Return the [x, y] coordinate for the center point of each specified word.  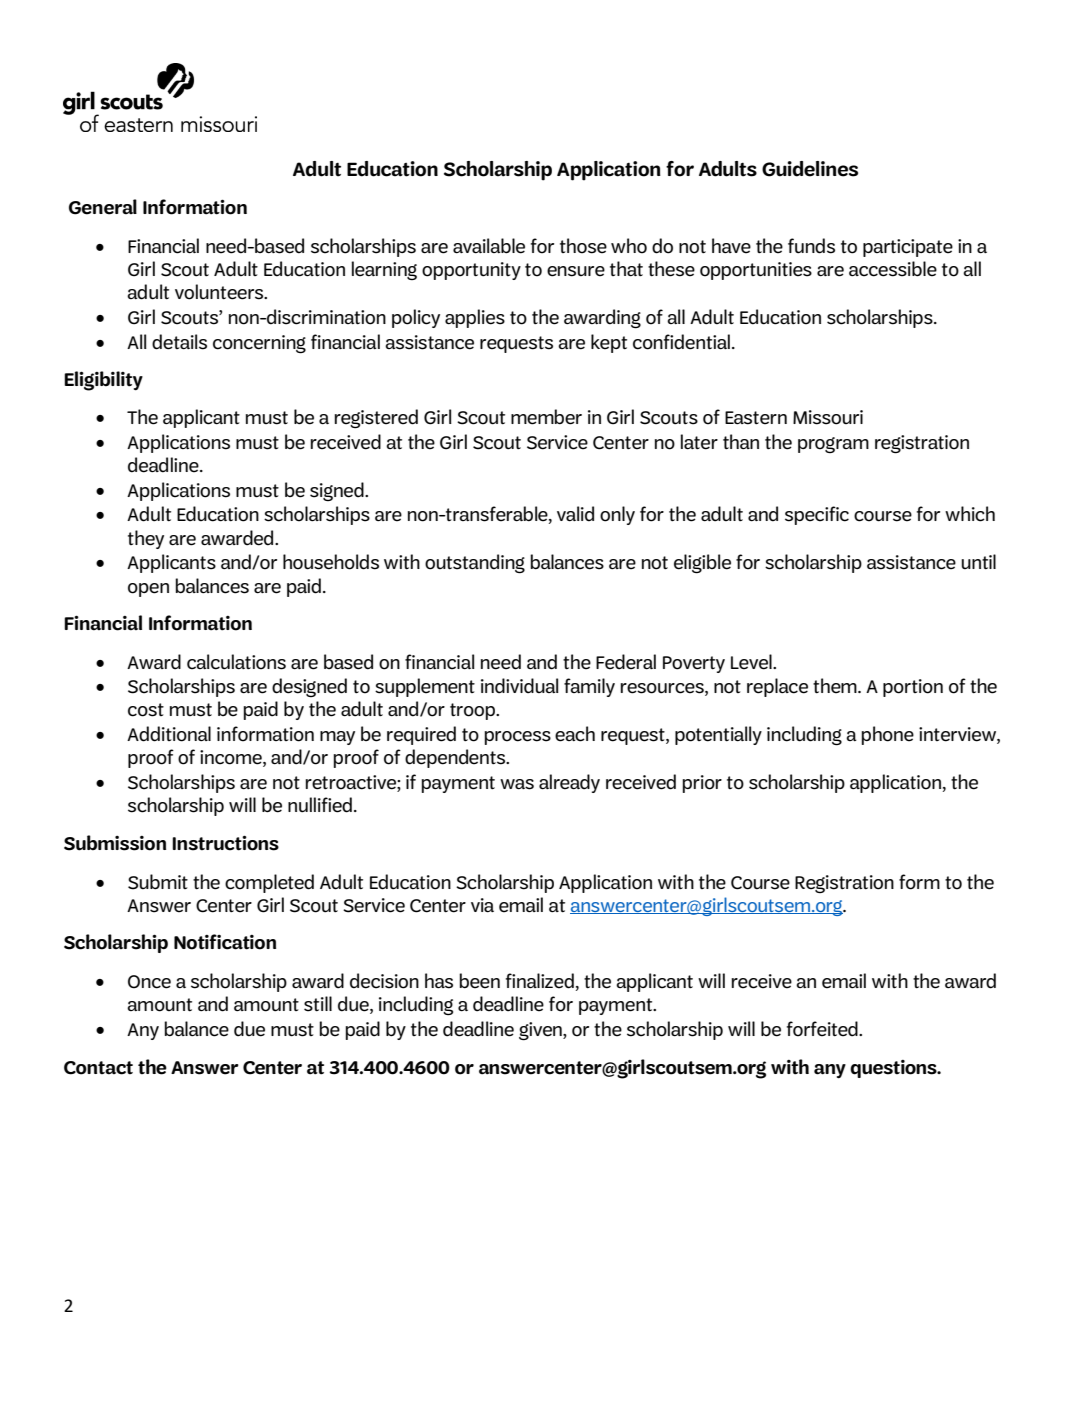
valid [575, 514]
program [833, 445]
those [583, 246]
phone [887, 735]
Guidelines [810, 169]
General [103, 207]
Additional [169, 734]
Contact [98, 1068]
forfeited [823, 1029]
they [146, 539]
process [517, 738]
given [541, 1031]
